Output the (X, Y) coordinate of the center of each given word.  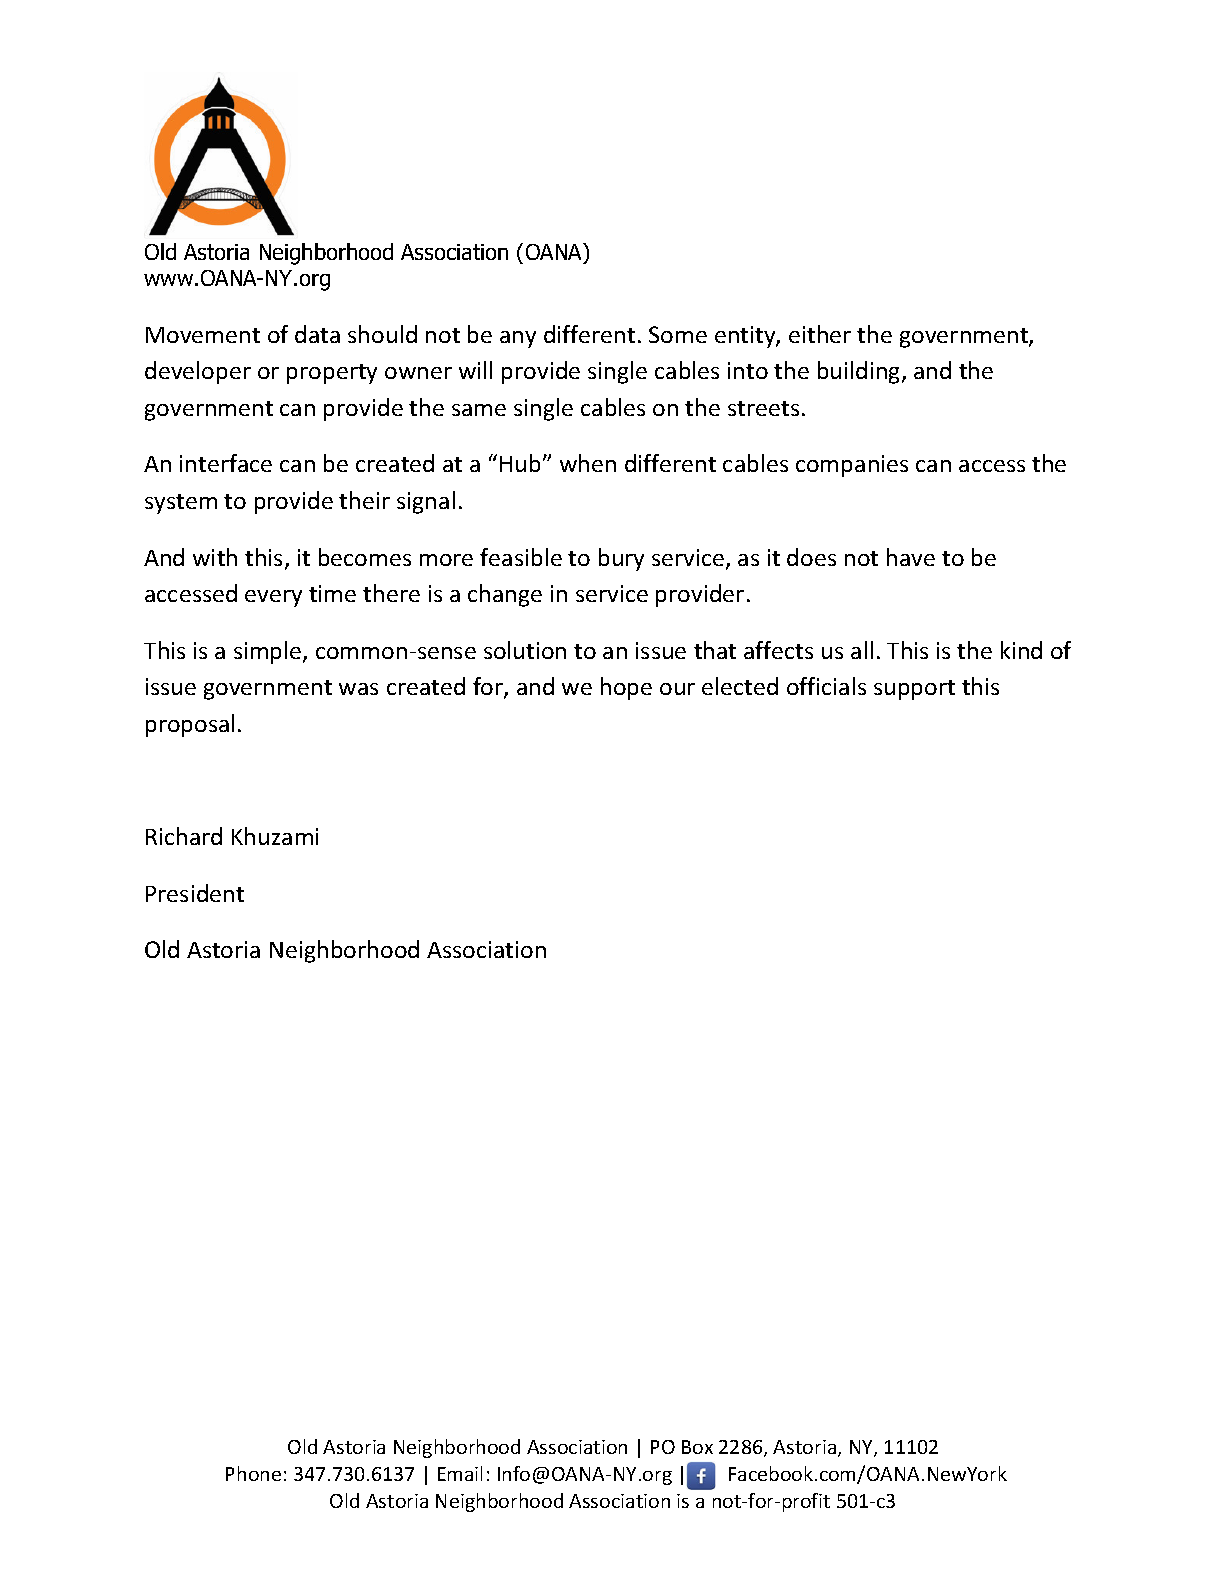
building (860, 372)
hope (626, 688)
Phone (253, 1473)
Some (678, 334)
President (195, 893)
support (914, 690)
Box (697, 1447)
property (332, 374)
